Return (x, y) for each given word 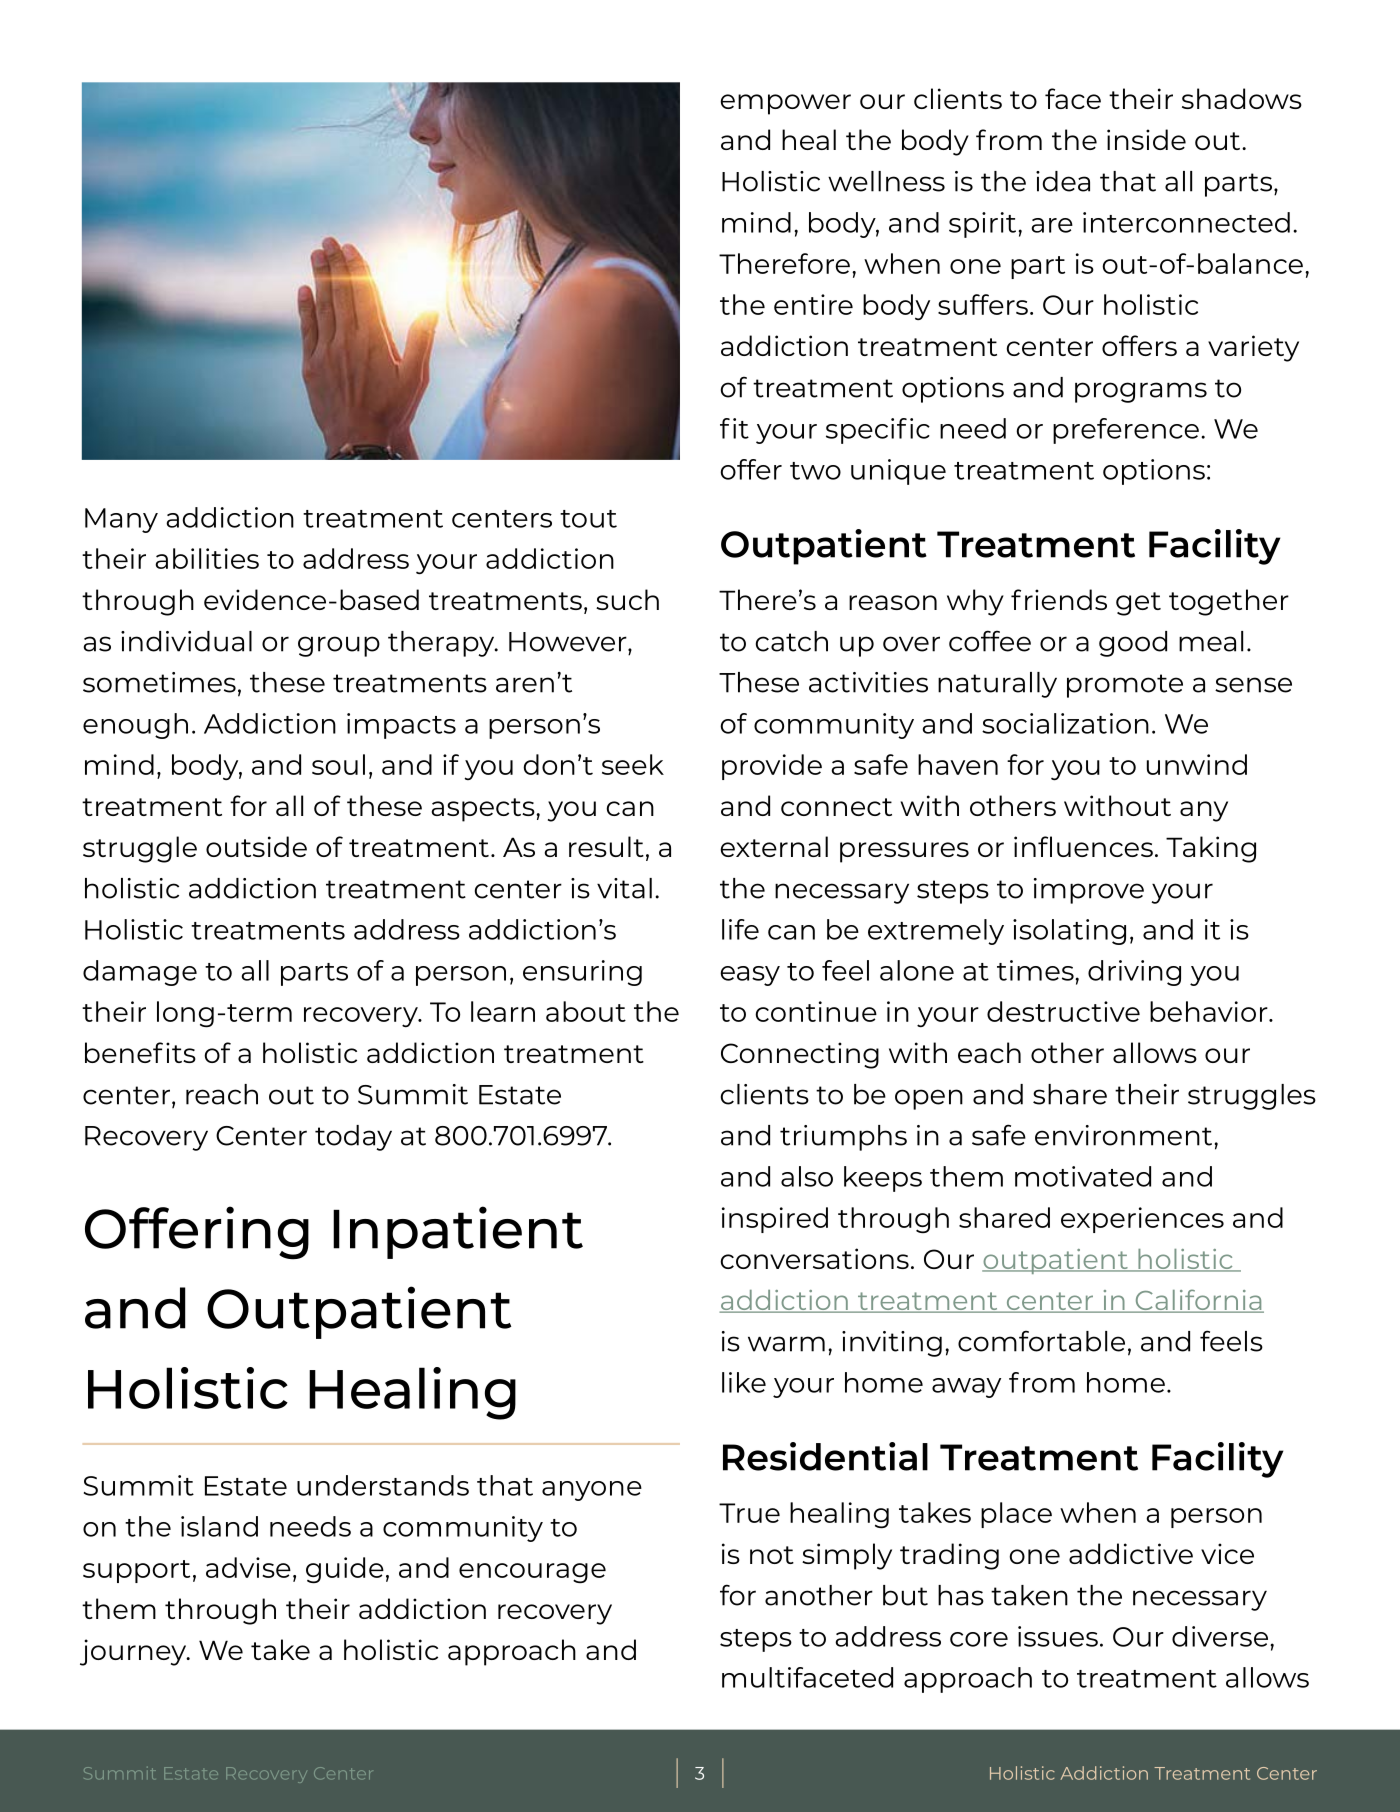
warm (786, 1344)
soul (338, 764)
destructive (1063, 1011)
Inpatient (458, 1232)
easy (750, 976)
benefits (140, 1052)
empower (785, 104)
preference (1126, 431)
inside (1146, 139)
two (815, 471)
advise (248, 1567)
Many (121, 520)
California (1198, 1301)
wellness (886, 181)
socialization (1065, 723)
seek (633, 764)
